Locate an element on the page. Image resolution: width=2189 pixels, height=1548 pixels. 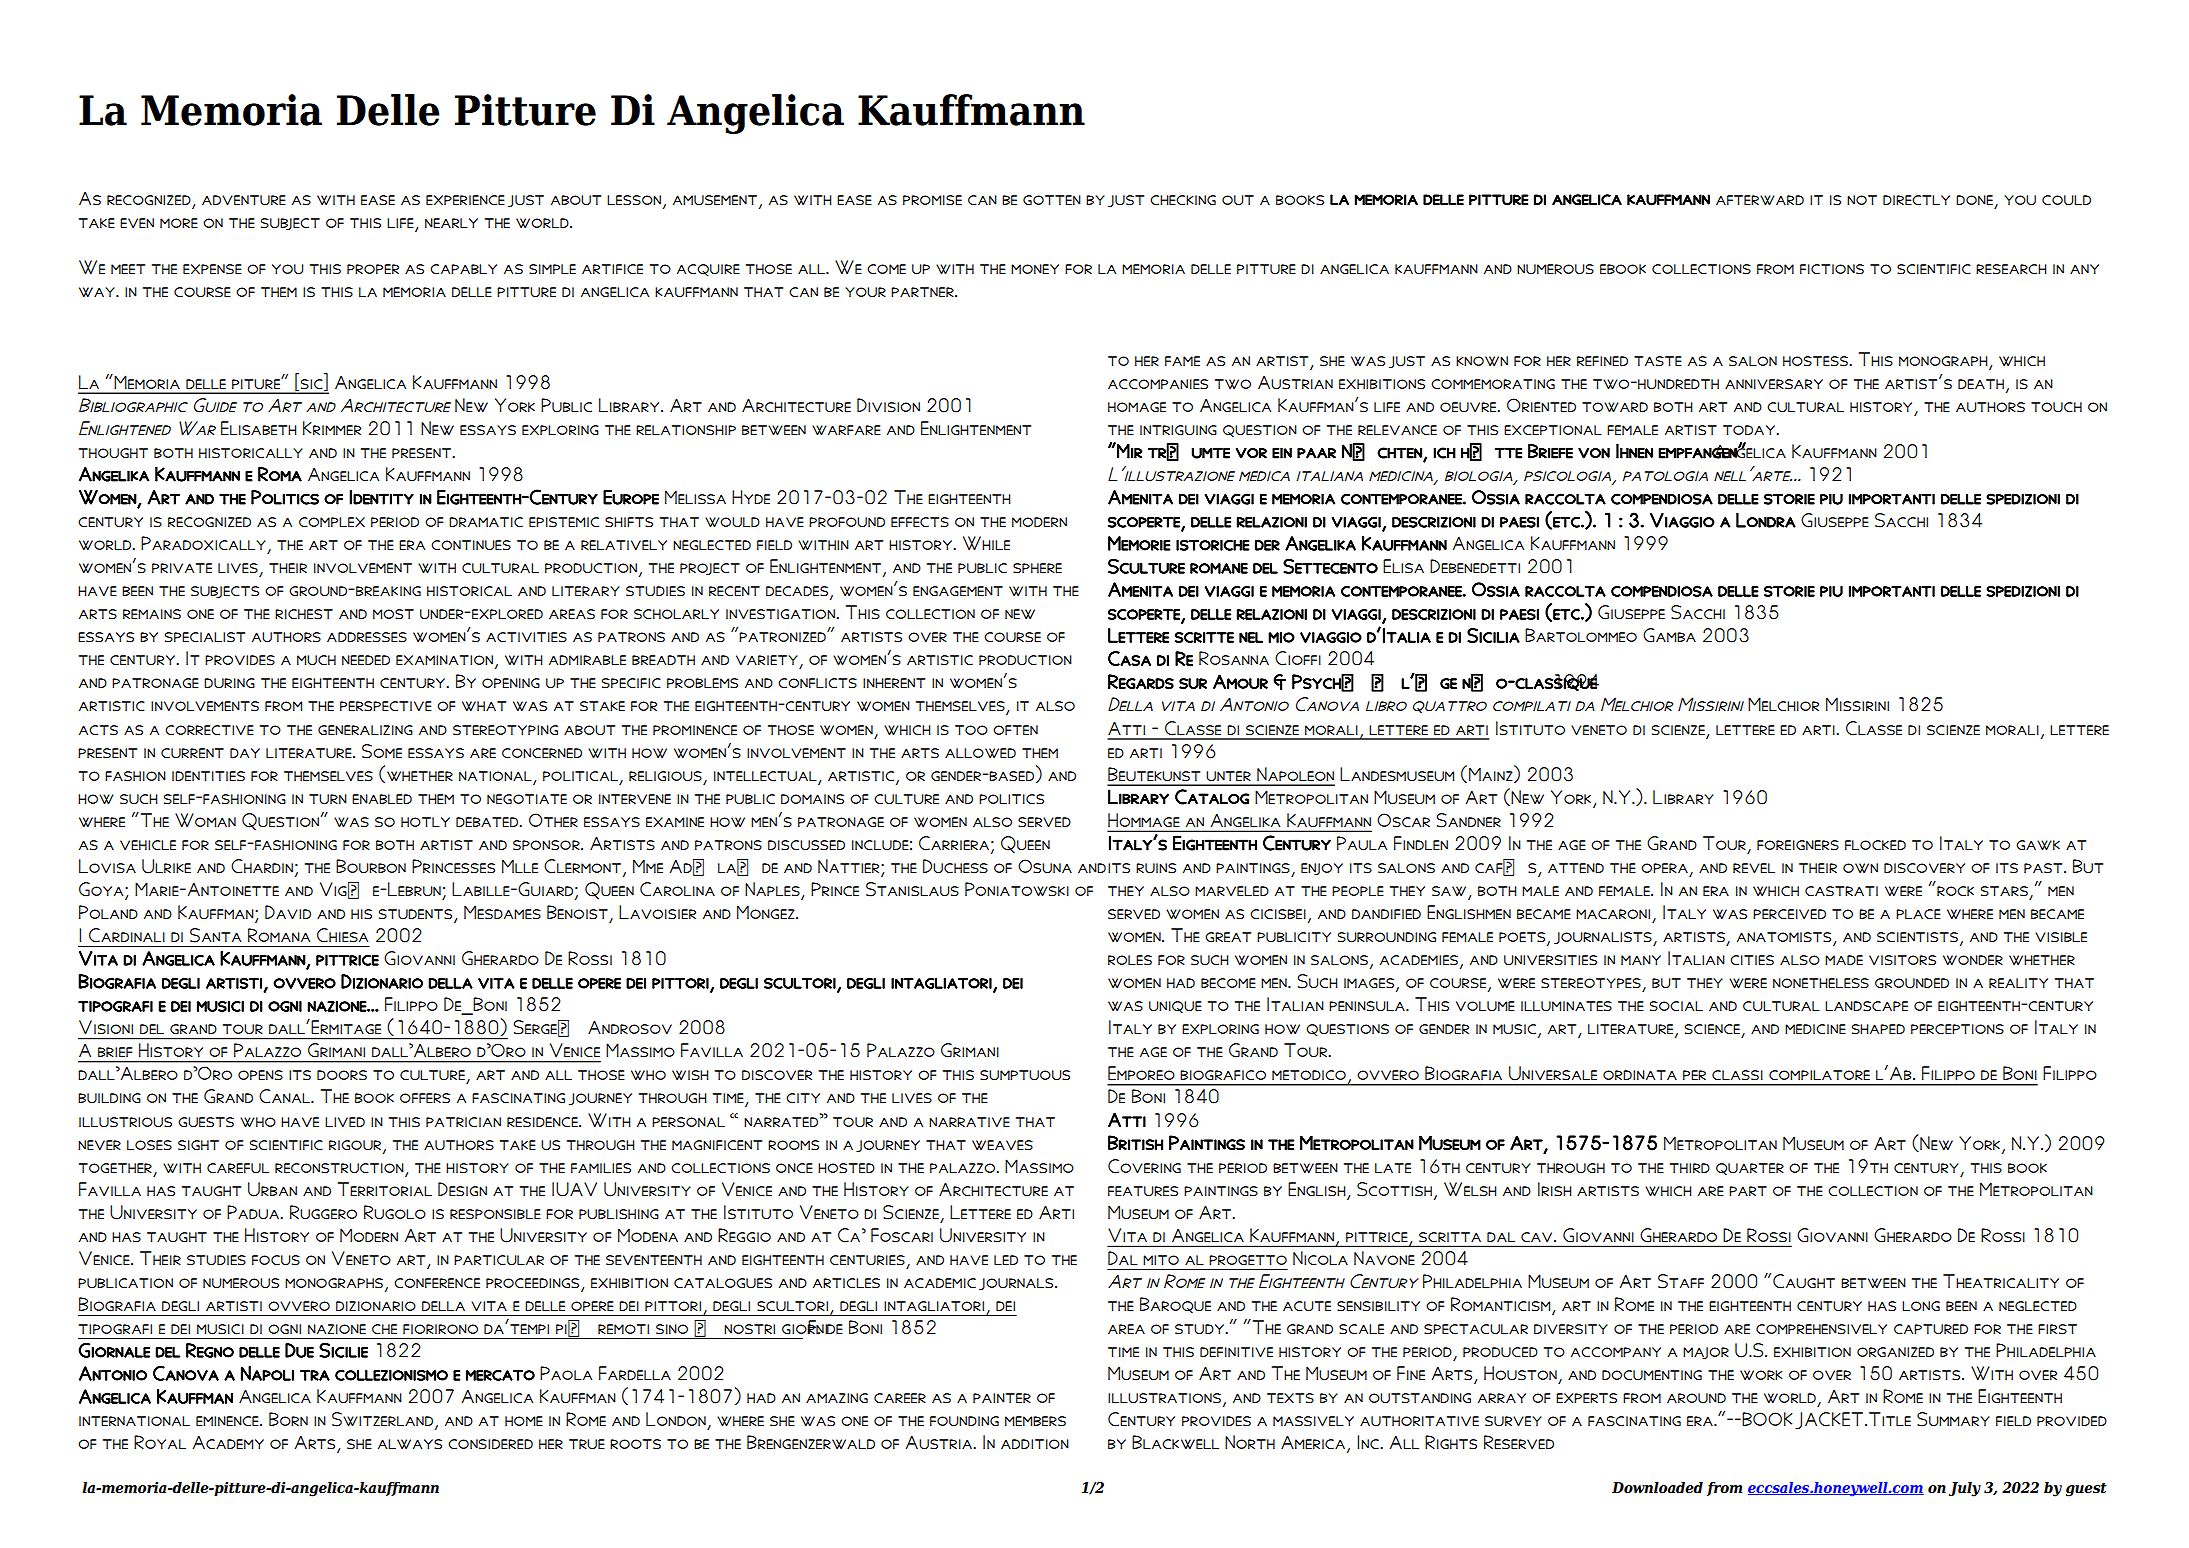
ruins is located at coordinates (1156, 868).
